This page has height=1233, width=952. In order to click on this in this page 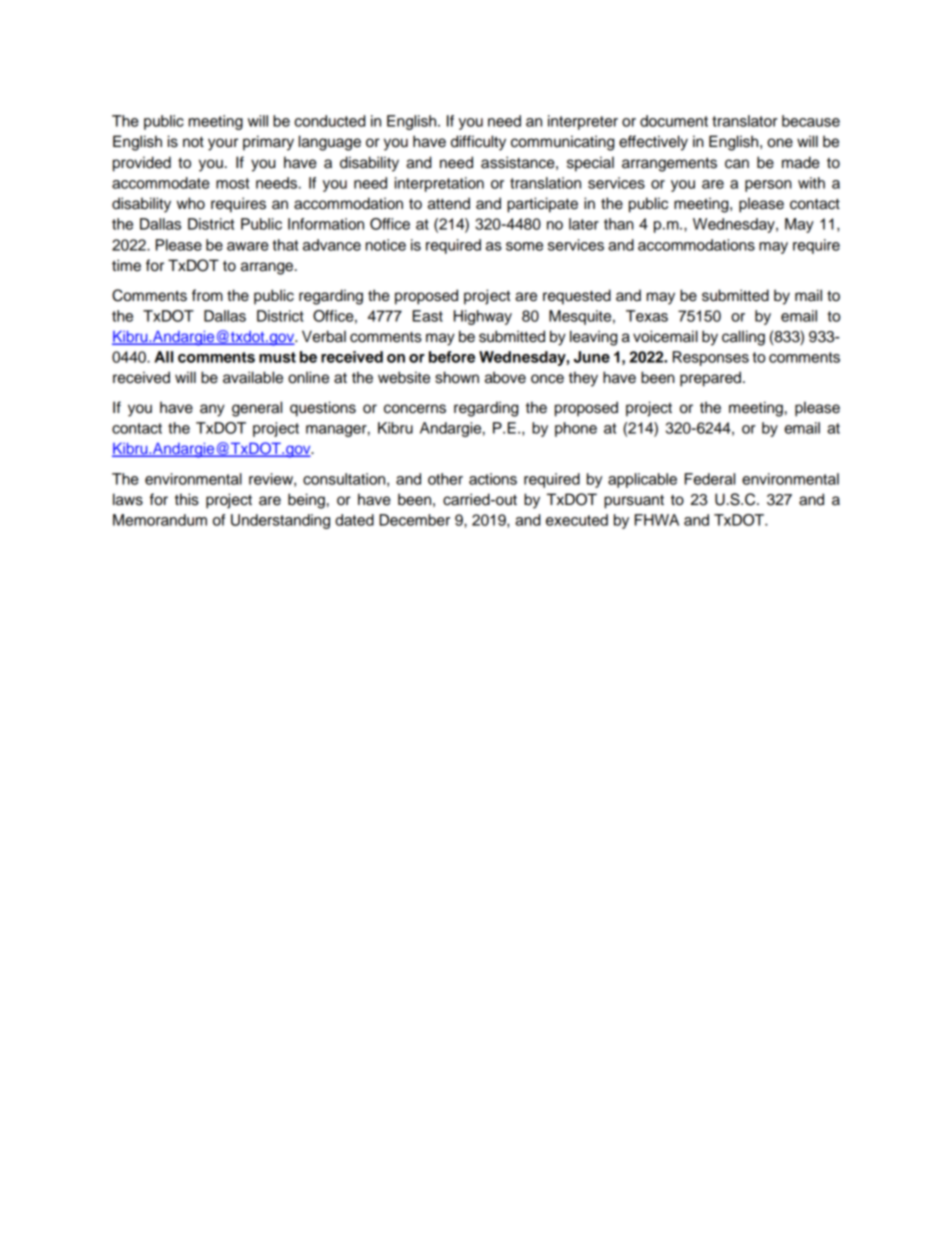, I will do `click(187, 499)`.
